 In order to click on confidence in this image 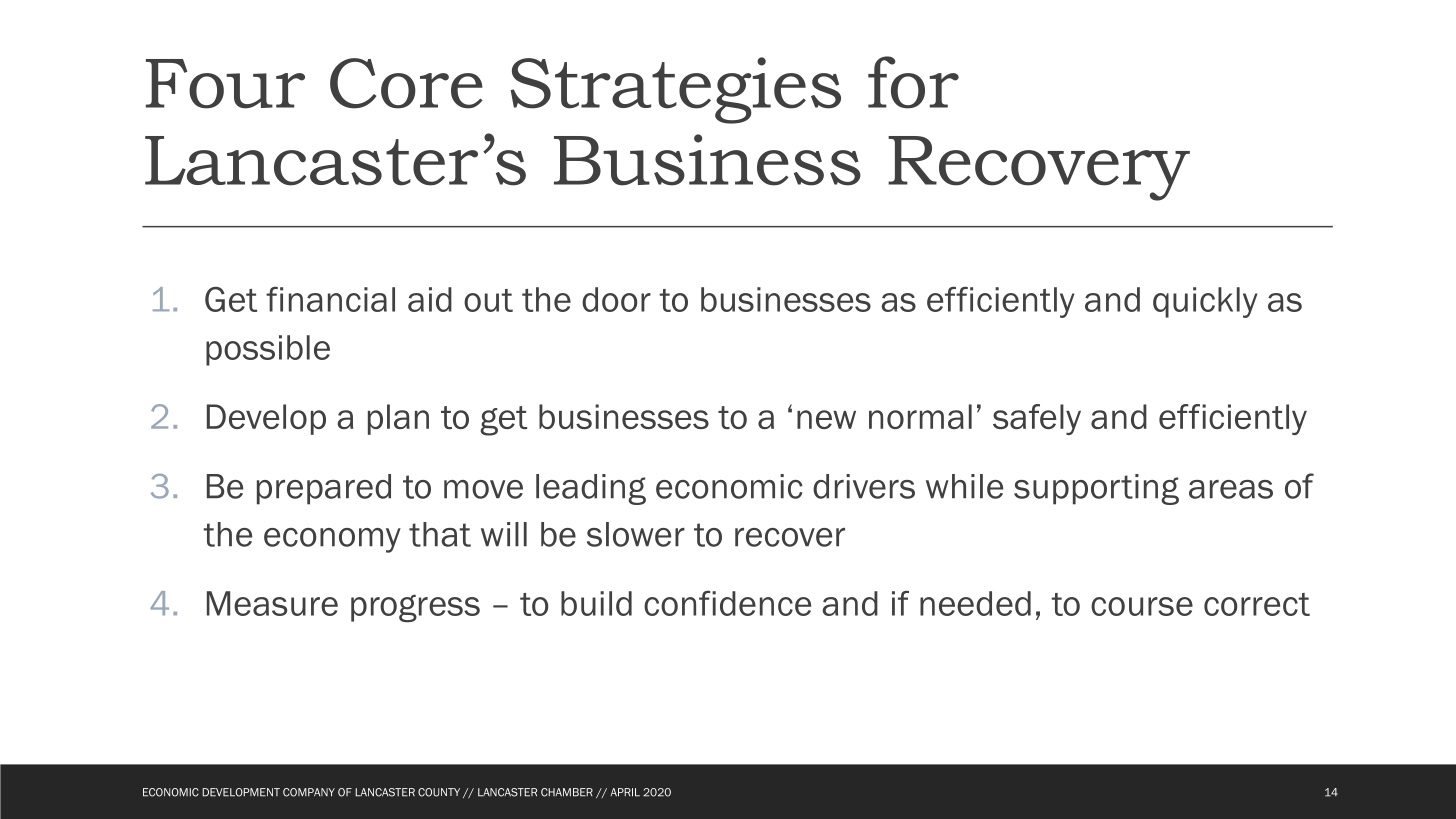, I will do `click(727, 603)`.
